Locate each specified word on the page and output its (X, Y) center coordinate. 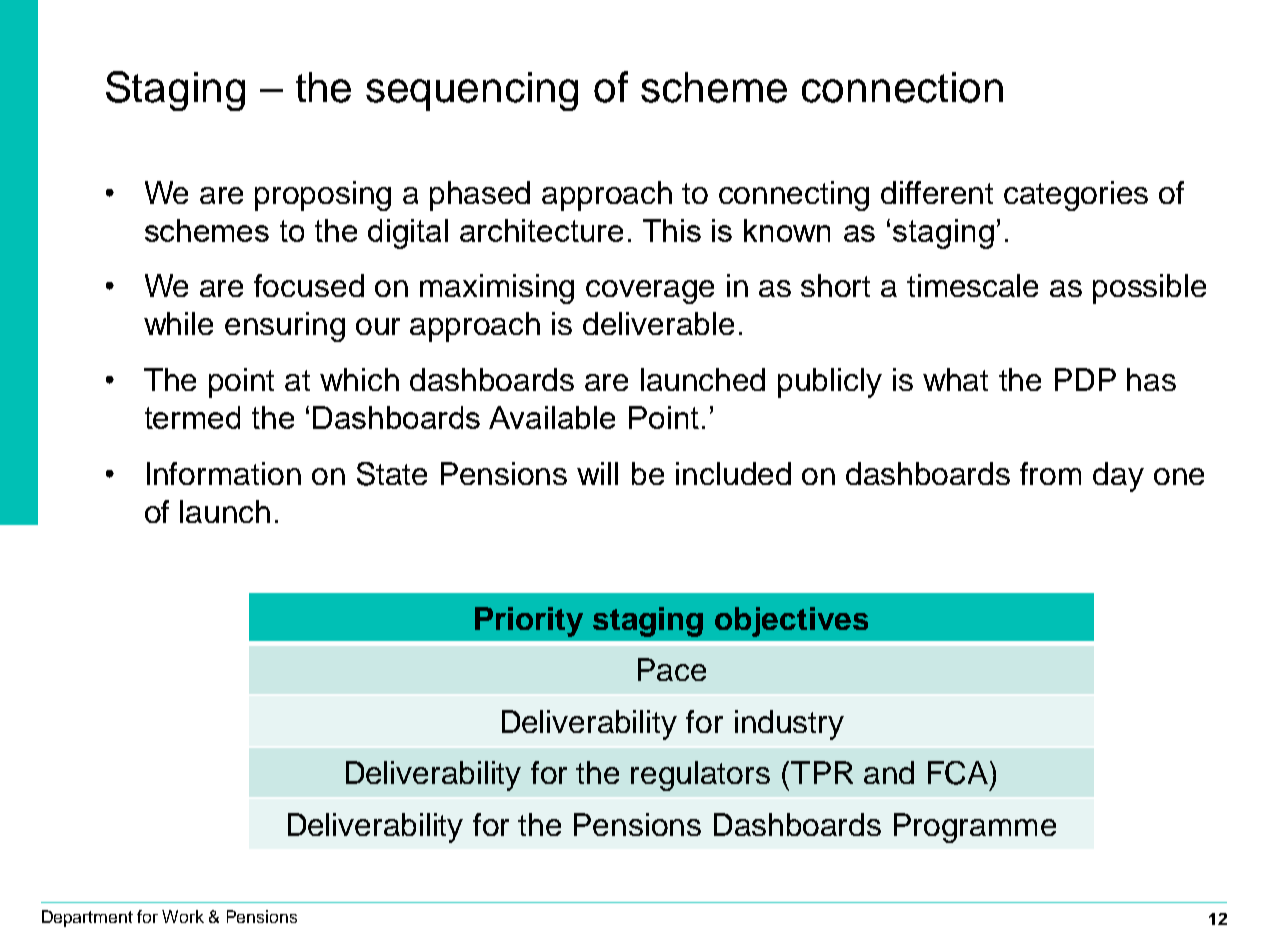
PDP (1085, 379)
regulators (700, 776)
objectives (791, 622)
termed (192, 417)
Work (183, 916)
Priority (529, 622)
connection (902, 87)
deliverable (658, 323)
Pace (672, 669)
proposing (323, 196)
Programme (975, 828)
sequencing (472, 91)
